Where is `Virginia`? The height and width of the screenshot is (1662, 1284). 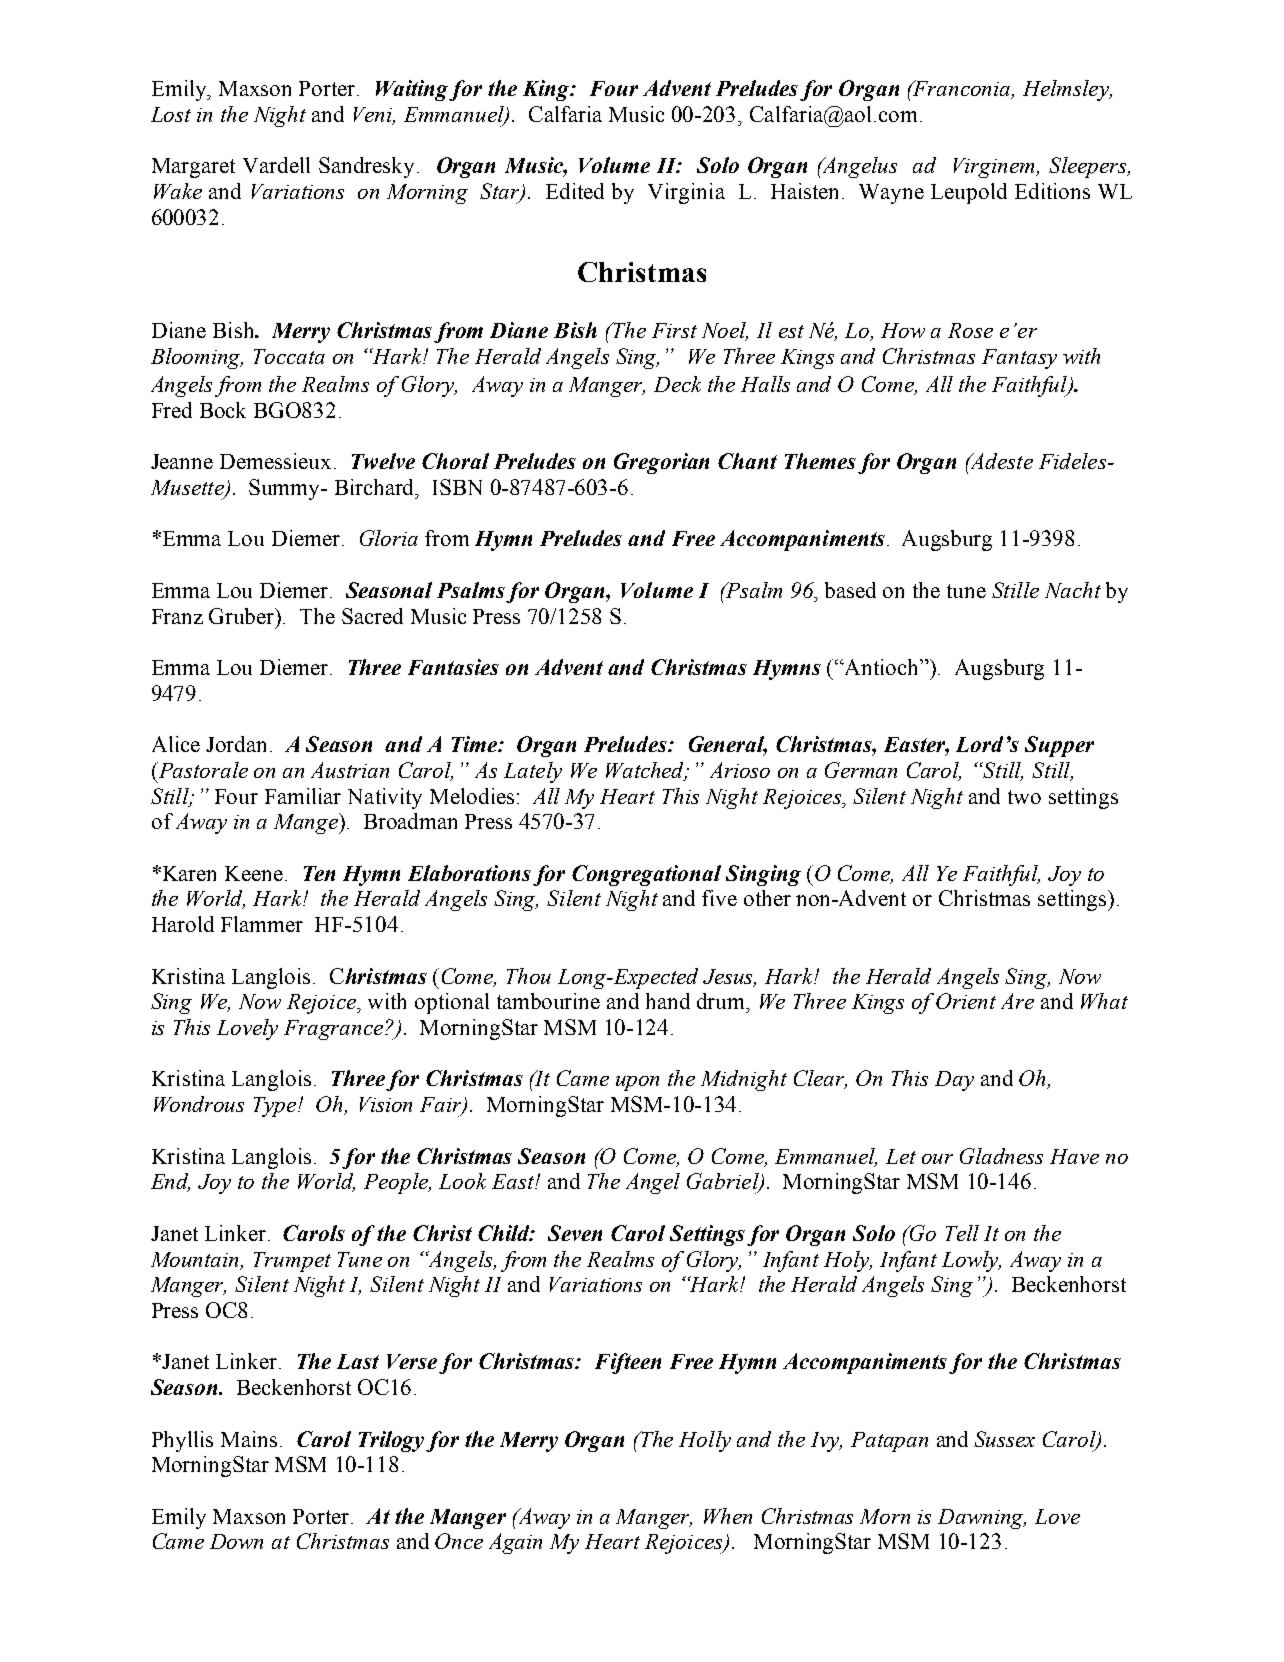
Virginia is located at coordinates (686, 193).
